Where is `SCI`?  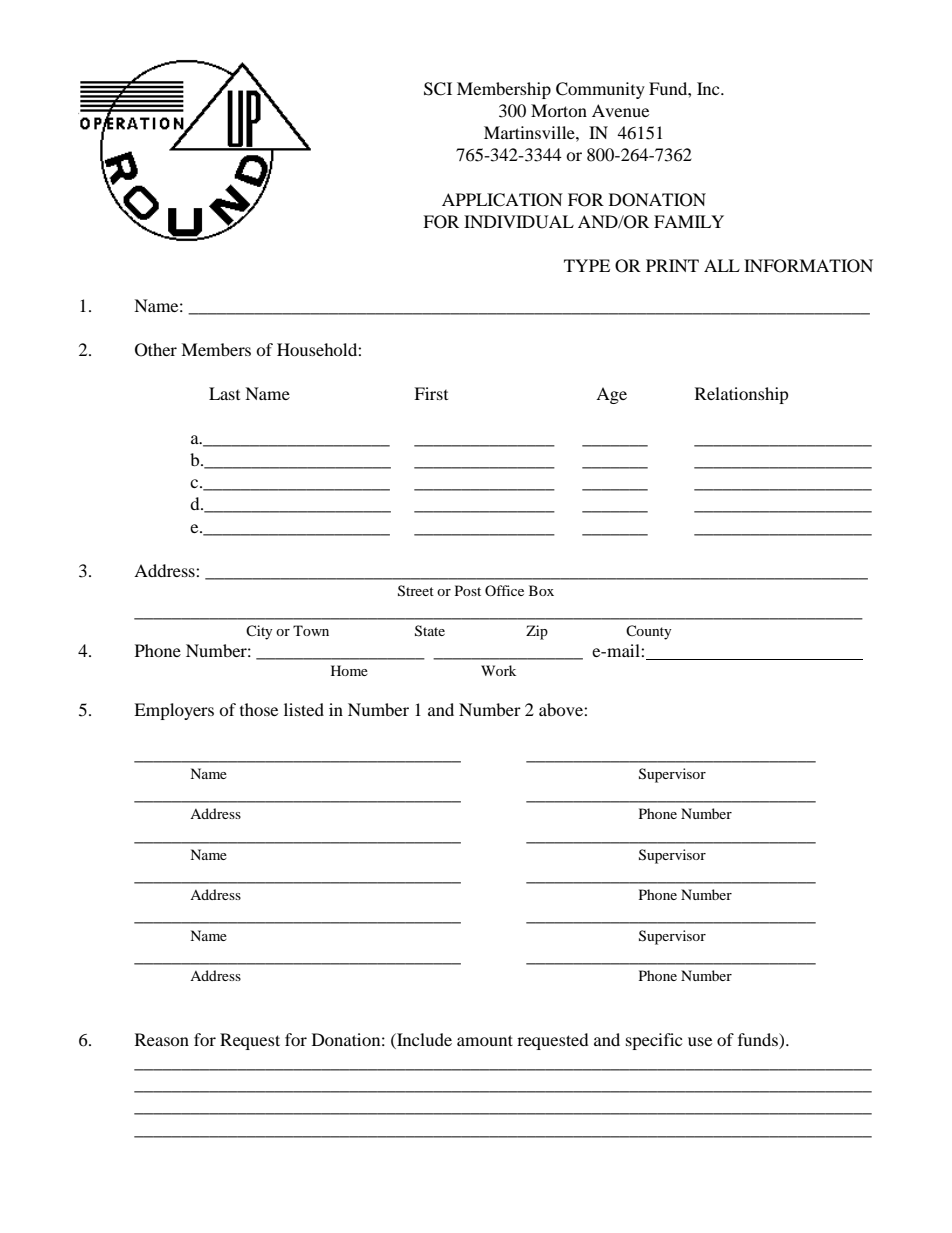 SCI is located at coordinates (438, 89).
